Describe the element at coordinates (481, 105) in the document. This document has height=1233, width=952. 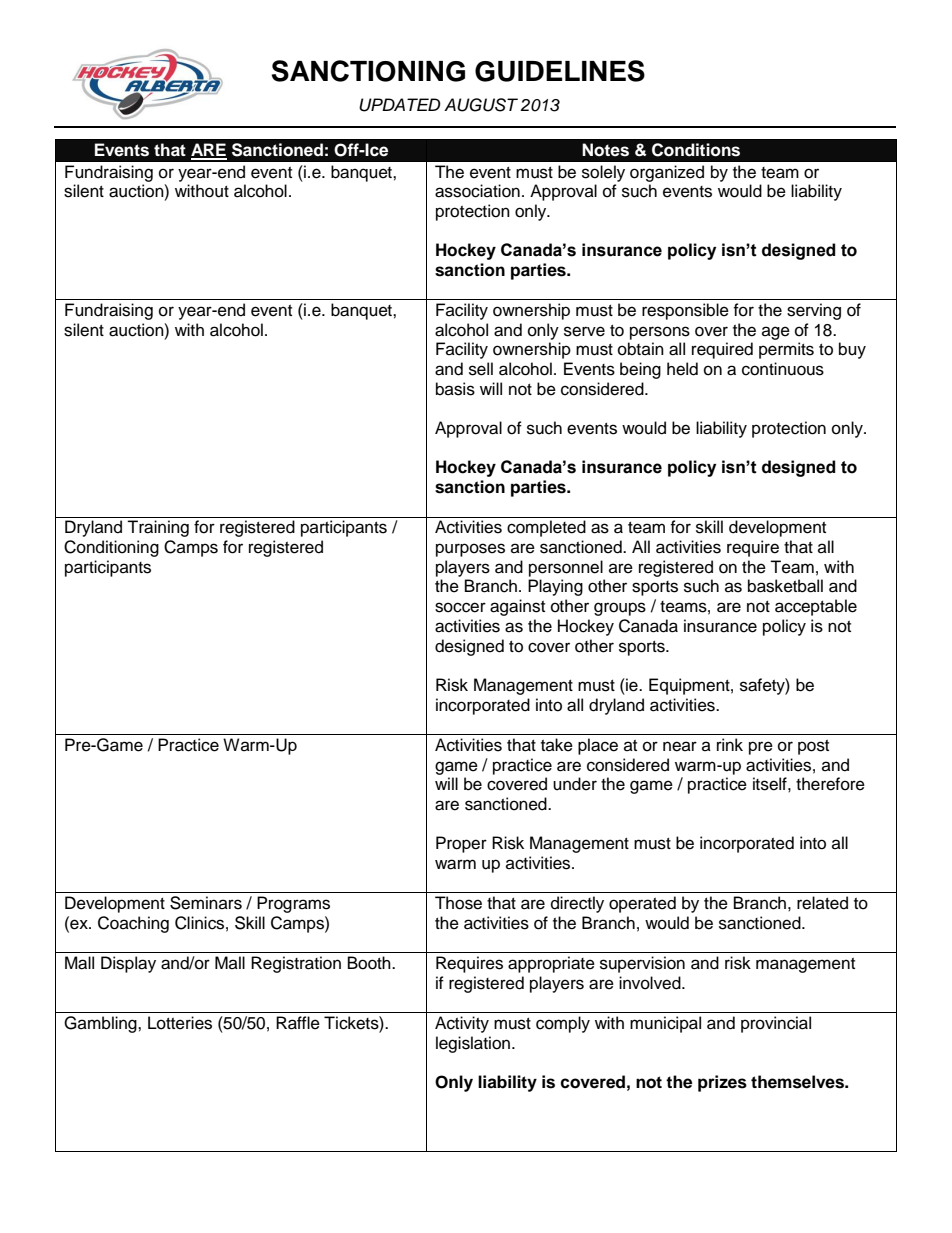
I see `AUGUST` at that location.
